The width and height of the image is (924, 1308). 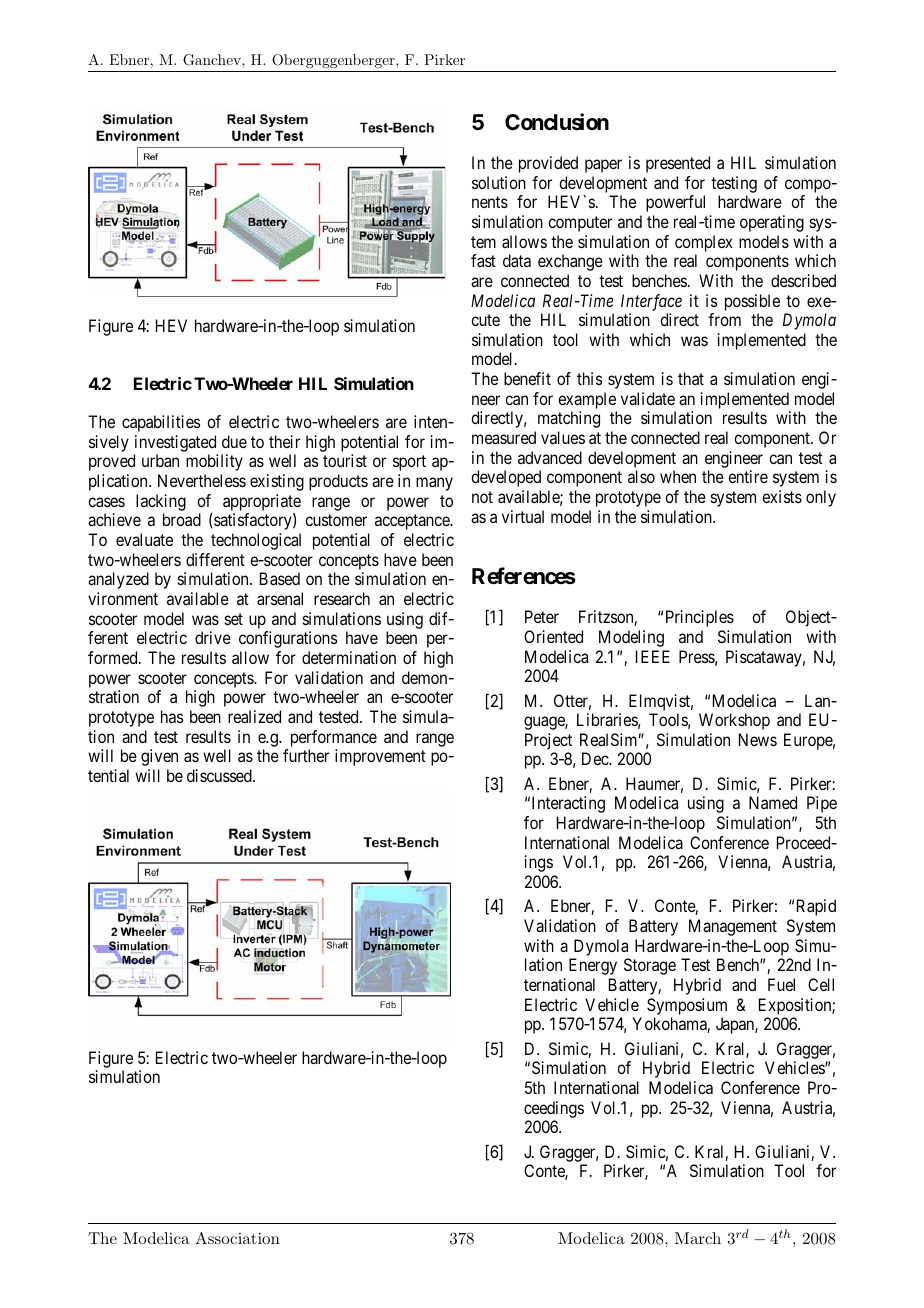 I want to click on March, so click(x=698, y=1238).
